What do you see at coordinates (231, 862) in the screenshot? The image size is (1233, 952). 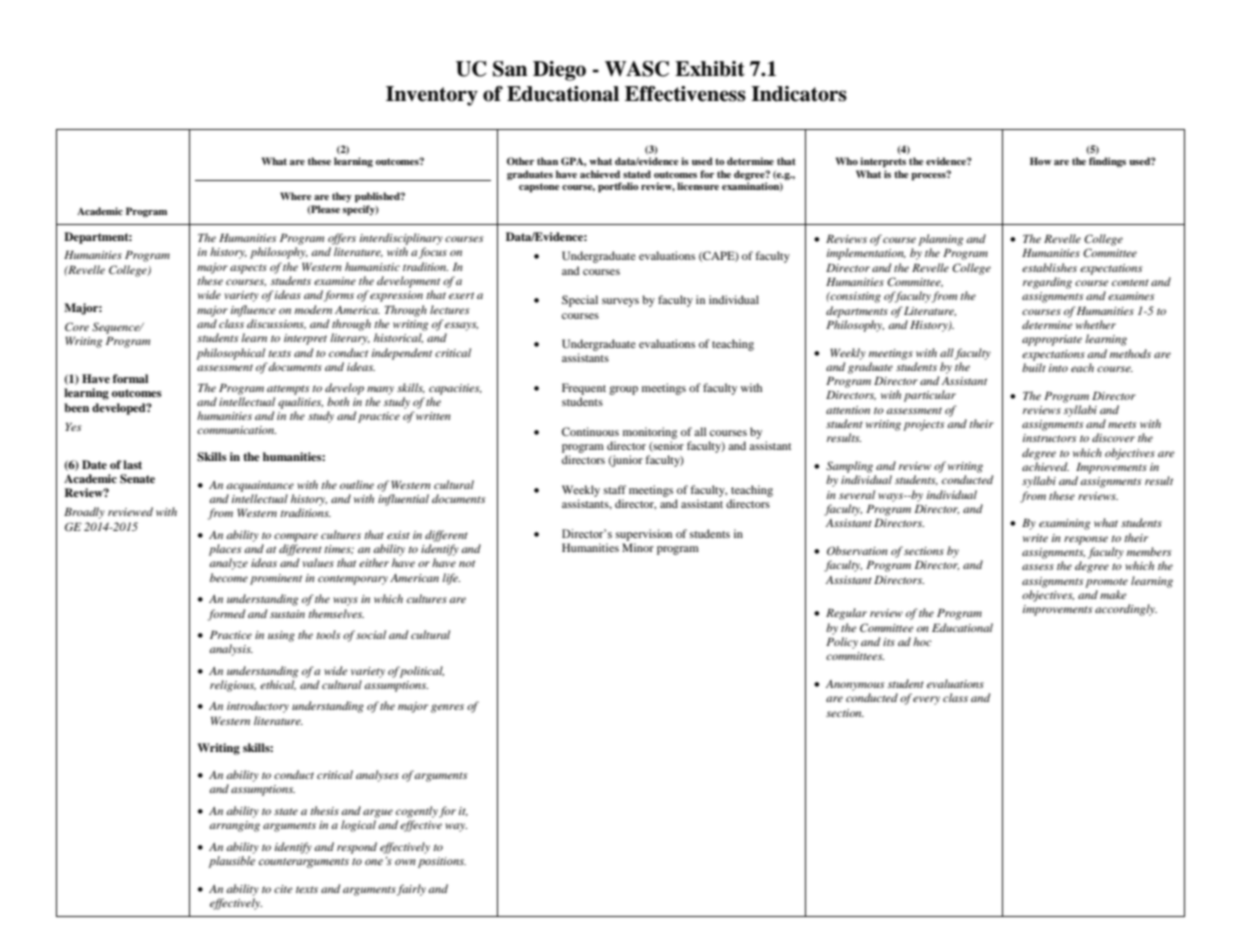 I see `plausible` at bounding box center [231, 862].
